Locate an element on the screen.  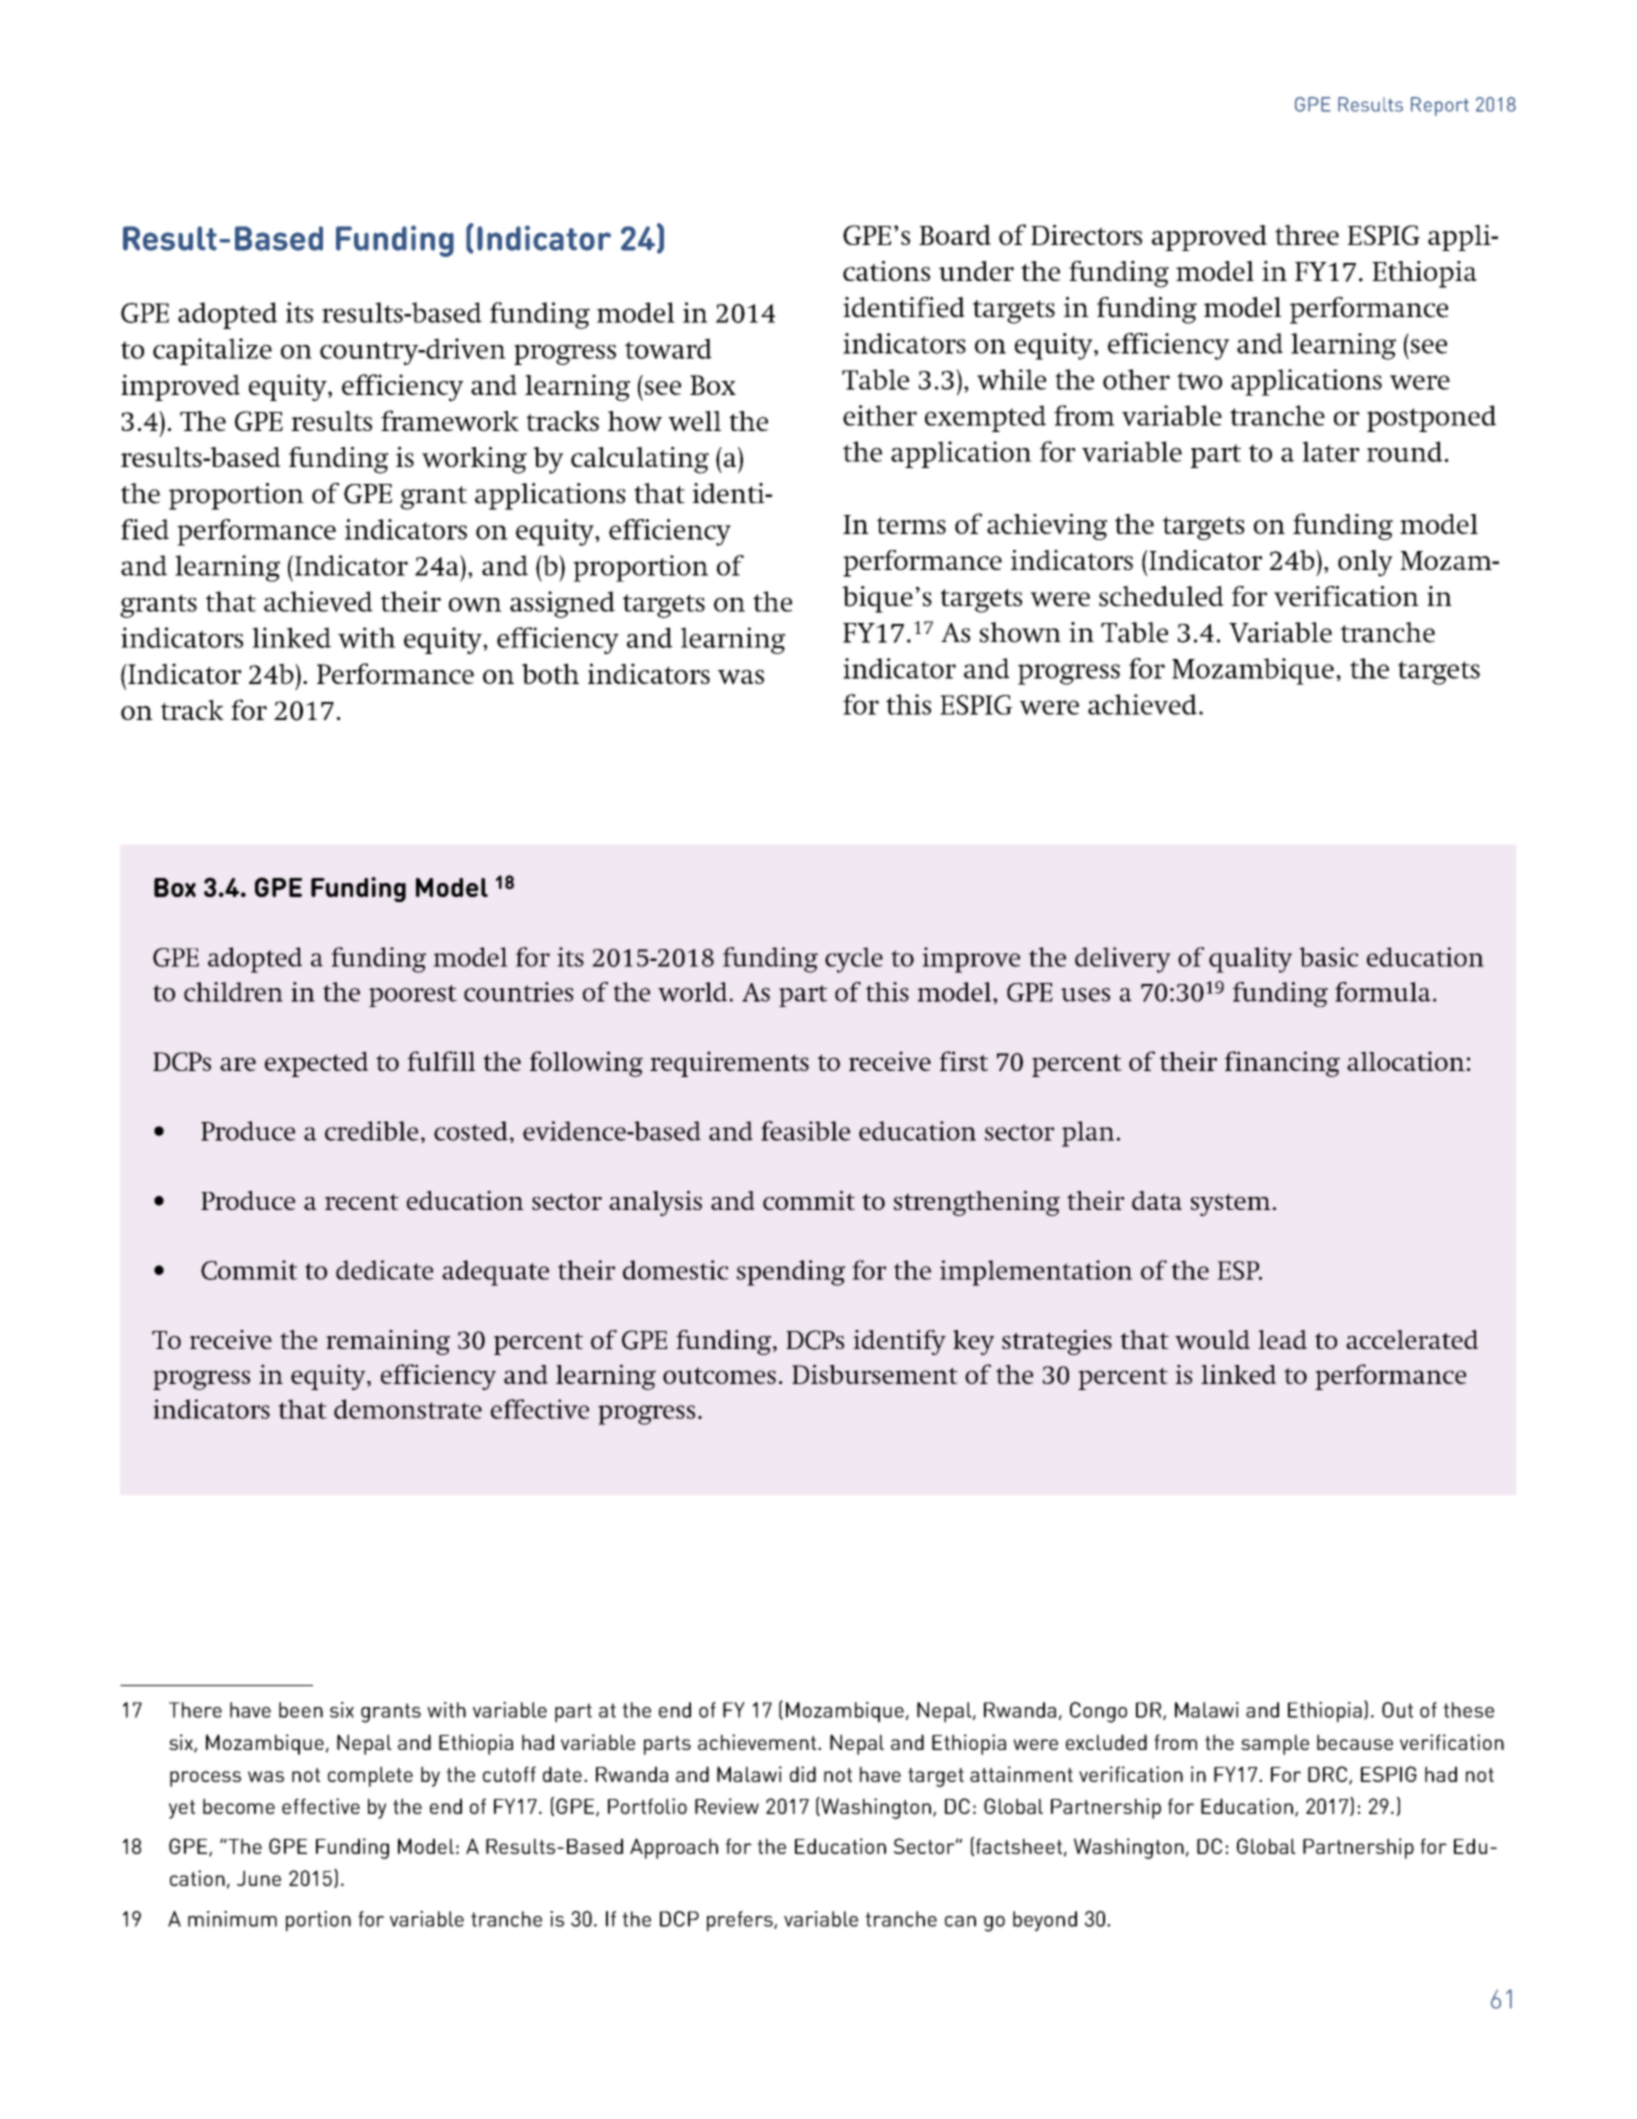
minimum is located at coordinates (232, 1919).
